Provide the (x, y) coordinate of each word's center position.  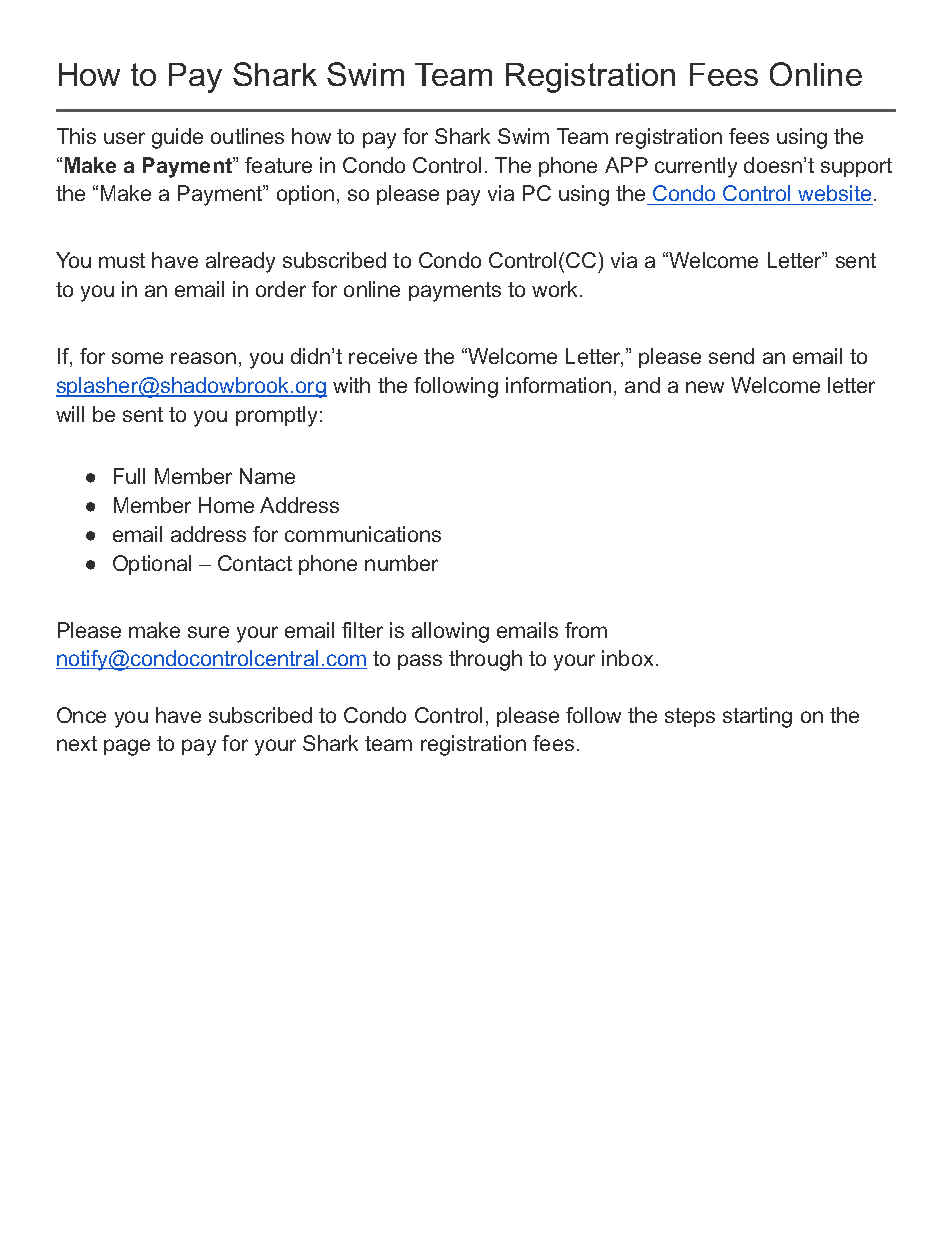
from (586, 630)
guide (177, 138)
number (401, 563)
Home (226, 505)
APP (626, 165)
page (127, 747)
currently (696, 167)
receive (383, 356)
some (137, 358)
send (731, 356)
